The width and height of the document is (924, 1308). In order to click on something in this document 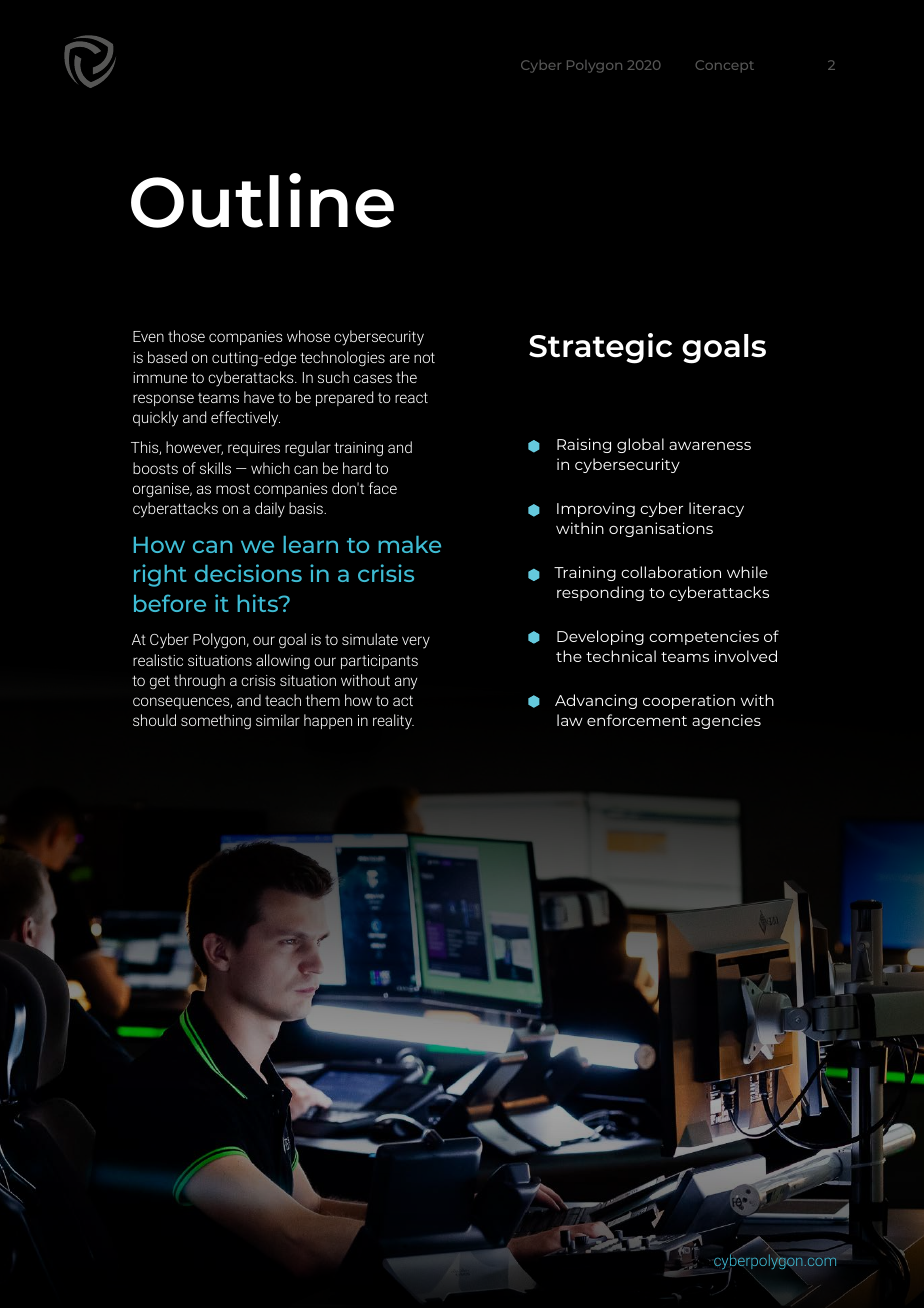, I will do `click(216, 722)`.
